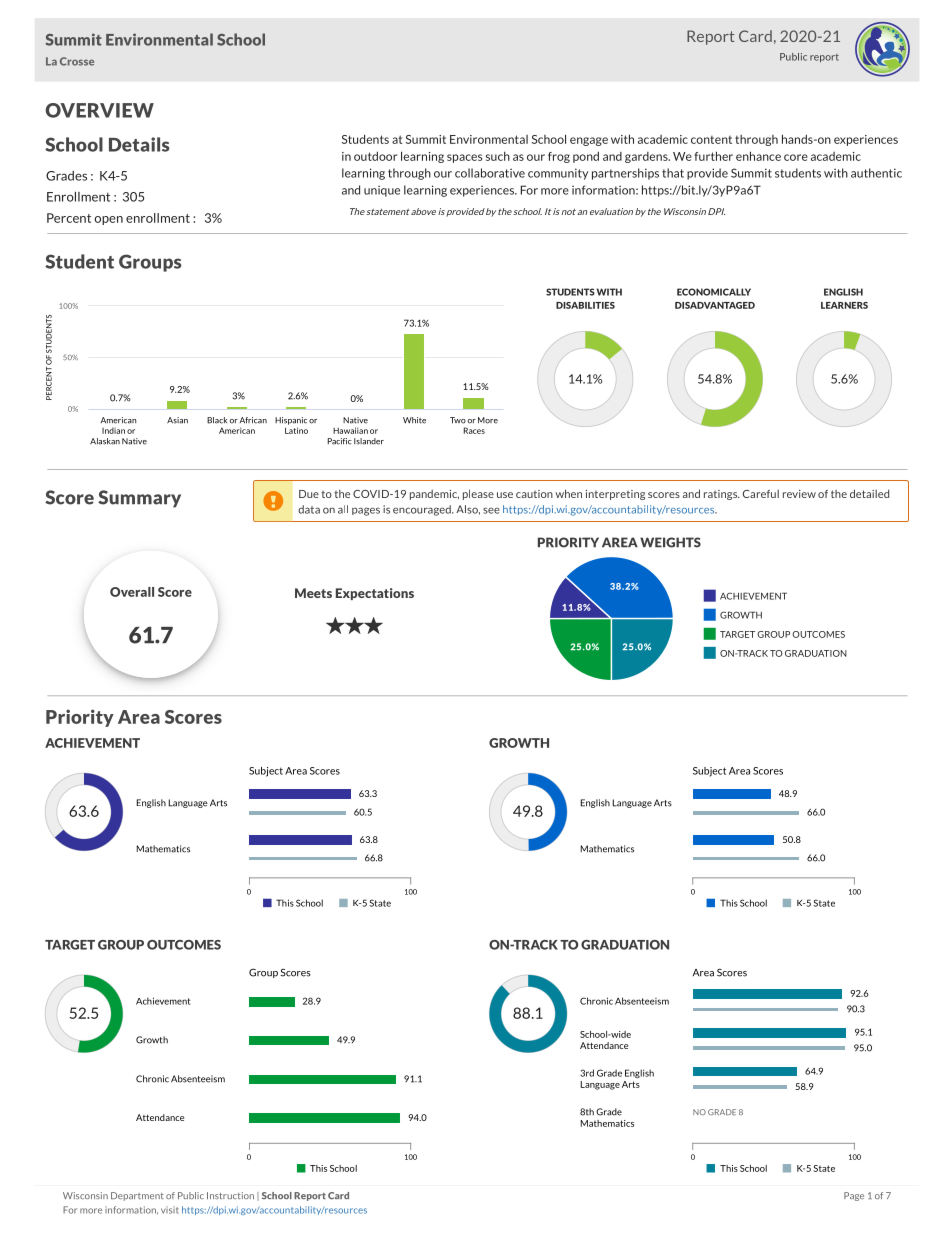 The width and height of the image is (952, 1233). I want to click on Two, so click(458, 420).
